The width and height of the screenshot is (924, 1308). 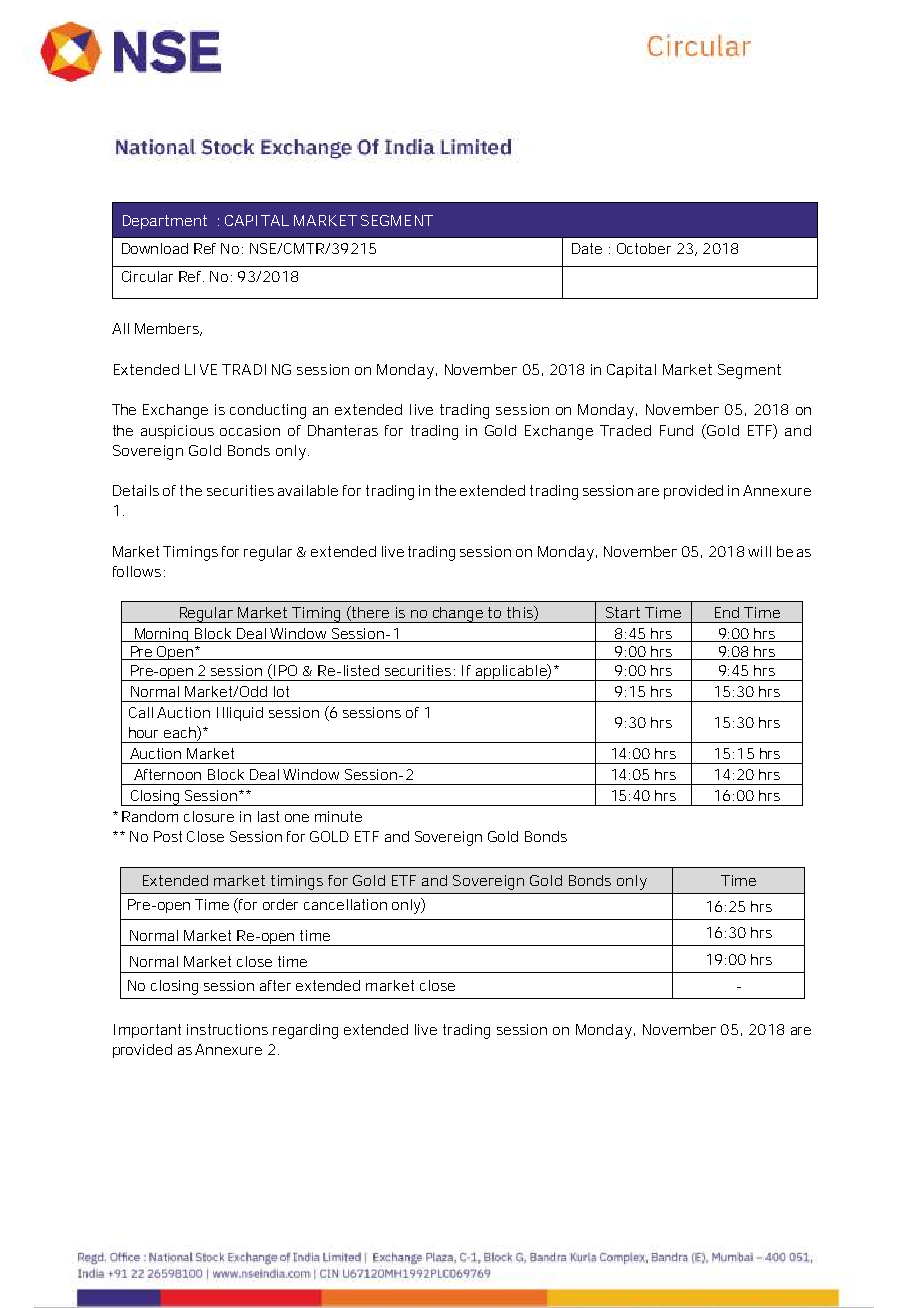 I want to click on cancellation, so click(x=345, y=904).
